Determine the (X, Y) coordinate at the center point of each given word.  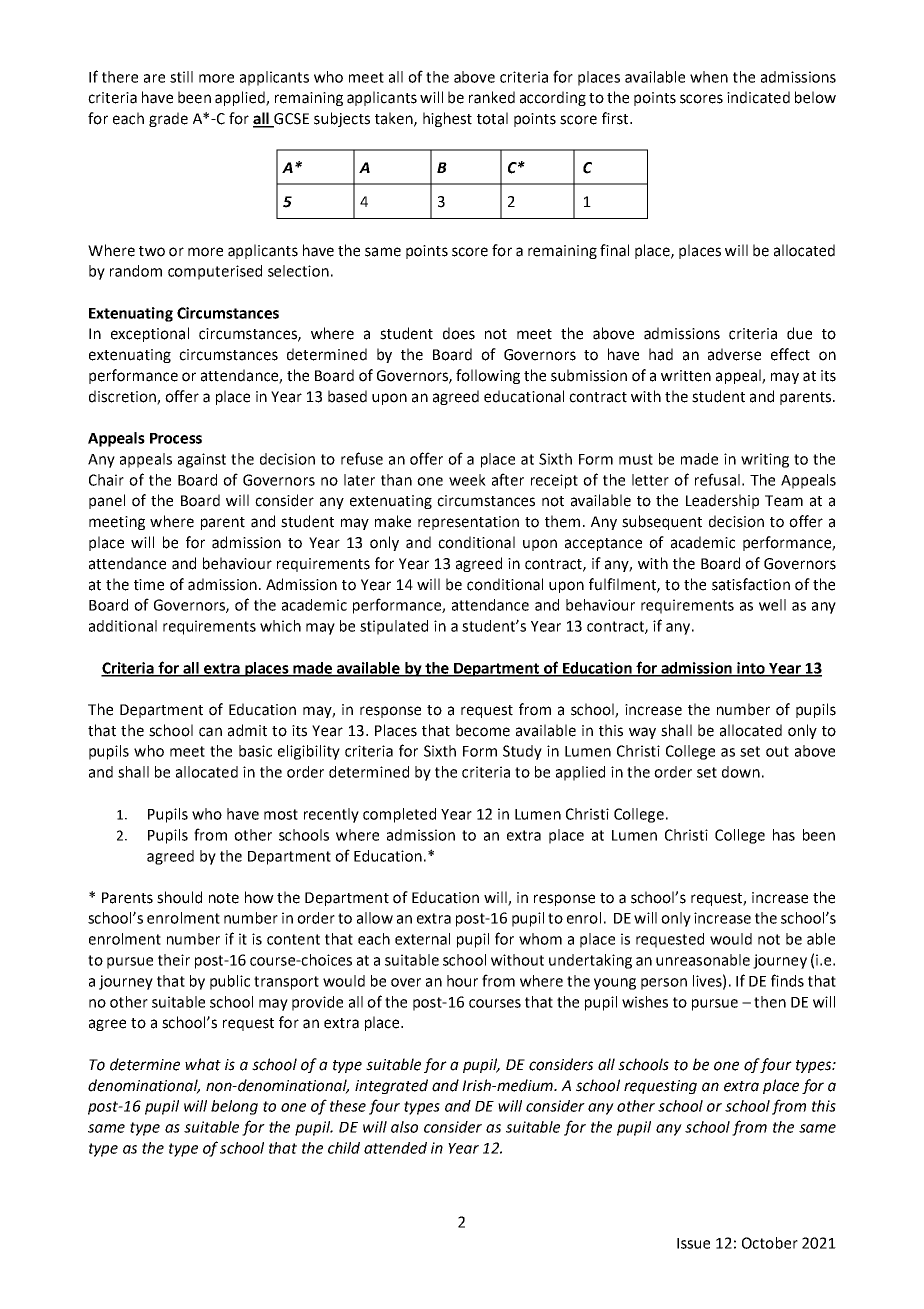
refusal (717, 479)
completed (399, 815)
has (784, 835)
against (202, 460)
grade (168, 119)
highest (447, 119)
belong (234, 1107)
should (179, 897)
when (709, 77)
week (467, 480)
